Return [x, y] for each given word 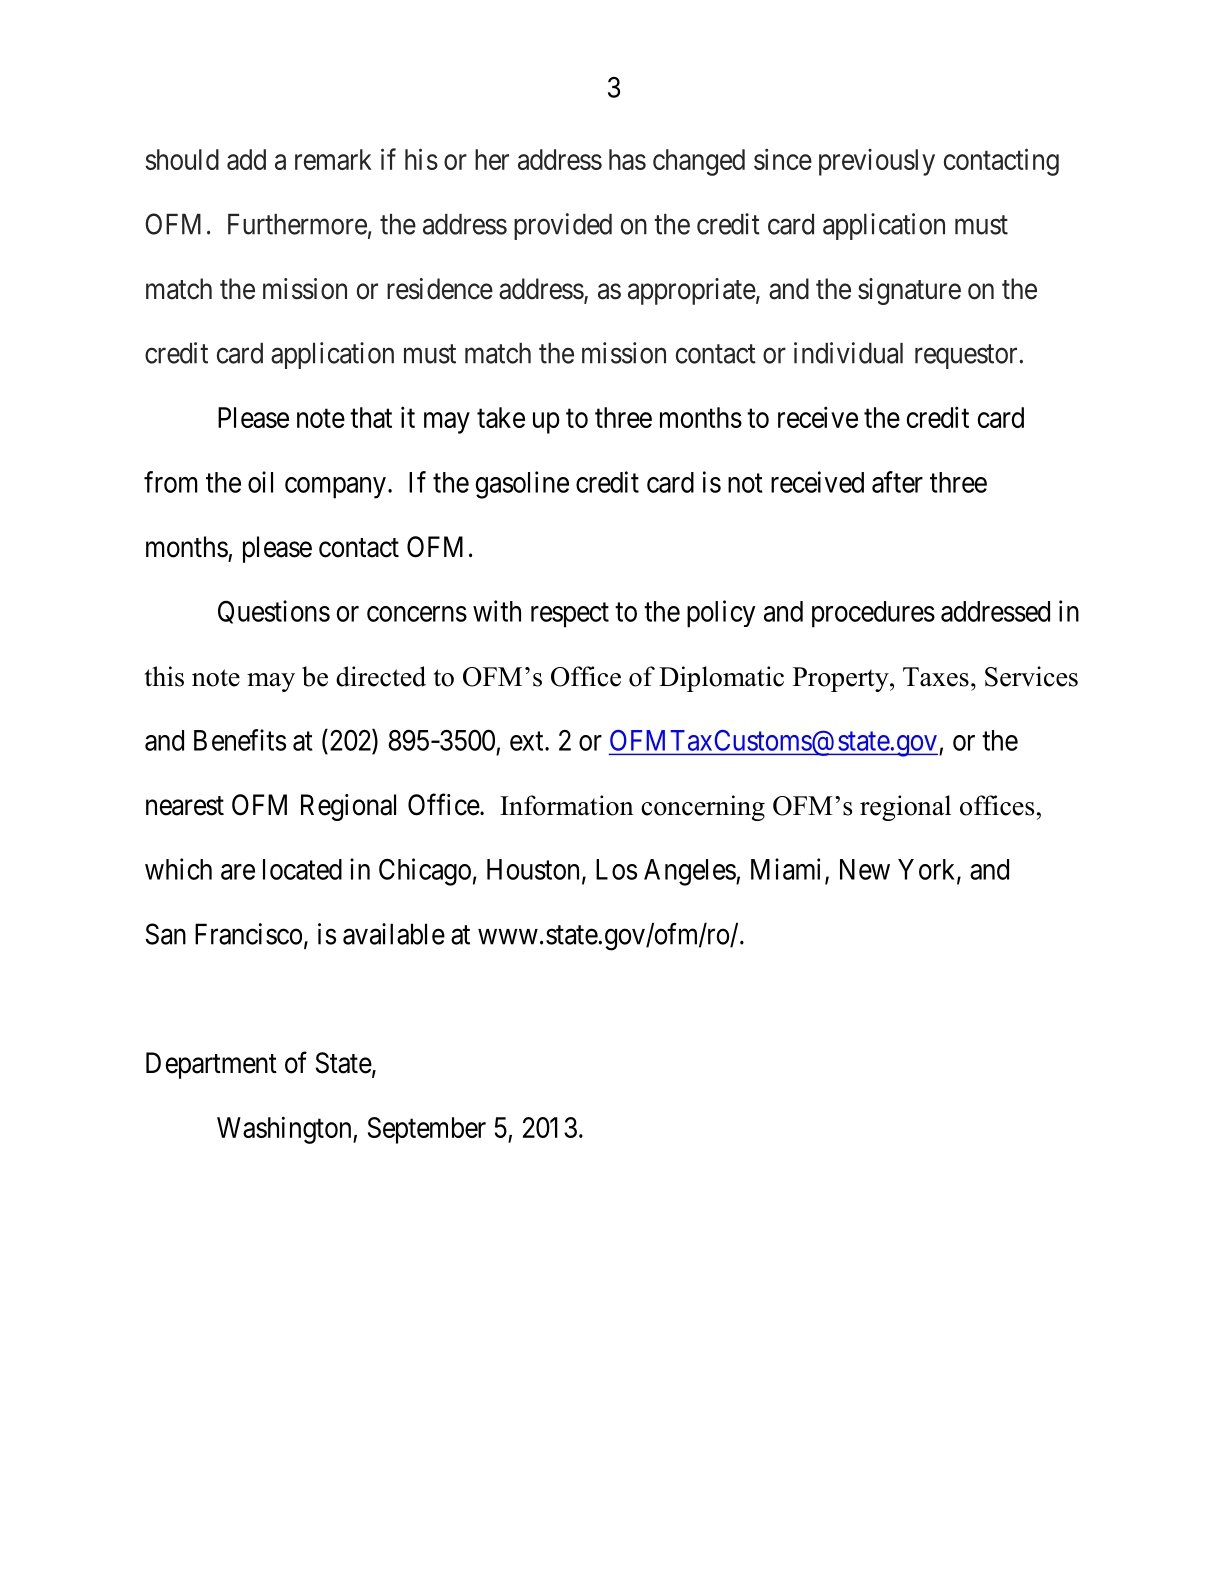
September [427, 1130]
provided [563, 226]
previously [877, 162]
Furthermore [297, 224]
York [928, 870]
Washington [285, 1130]
